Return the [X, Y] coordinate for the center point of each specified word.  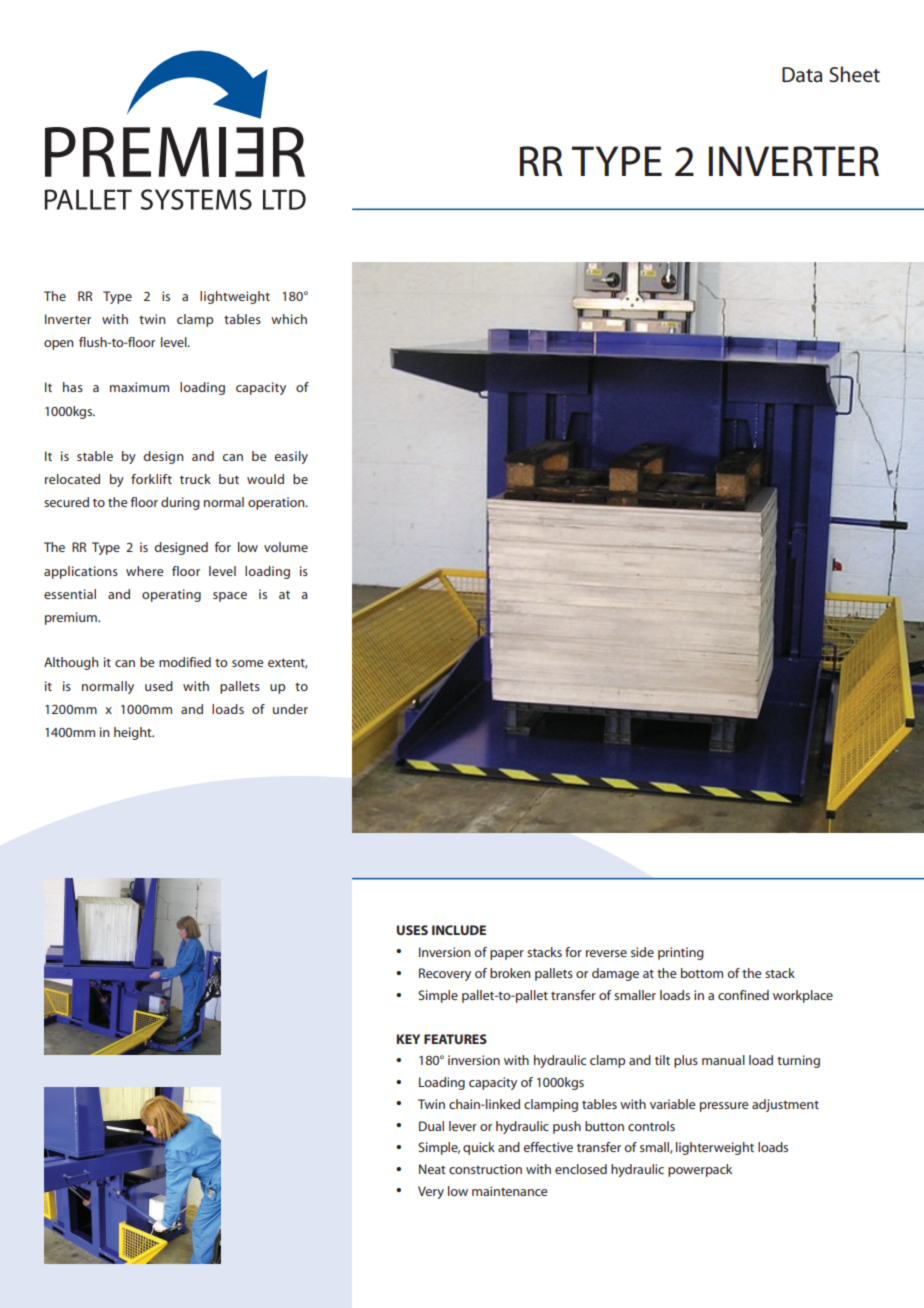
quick [479, 1148]
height [134, 733]
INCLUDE [459, 930]
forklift [151, 479]
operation [277, 503]
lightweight [235, 297]
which [289, 319]
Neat [432, 1169]
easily [291, 457]
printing [681, 953]
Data [802, 75]
